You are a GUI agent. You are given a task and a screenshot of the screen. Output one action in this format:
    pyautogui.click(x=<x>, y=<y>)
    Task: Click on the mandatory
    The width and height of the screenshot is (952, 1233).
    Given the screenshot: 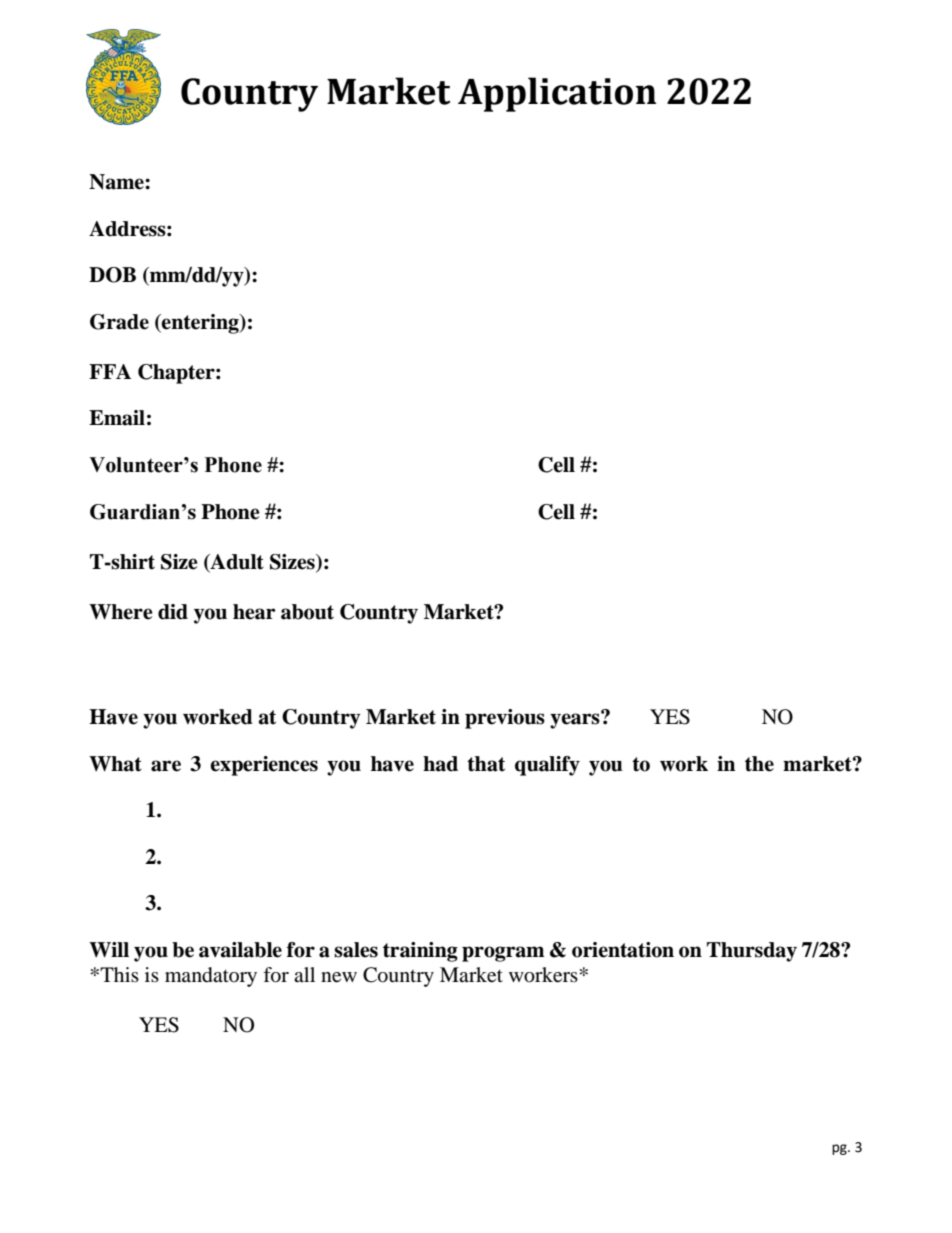 What is the action you would take?
    pyautogui.click(x=211, y=977)
